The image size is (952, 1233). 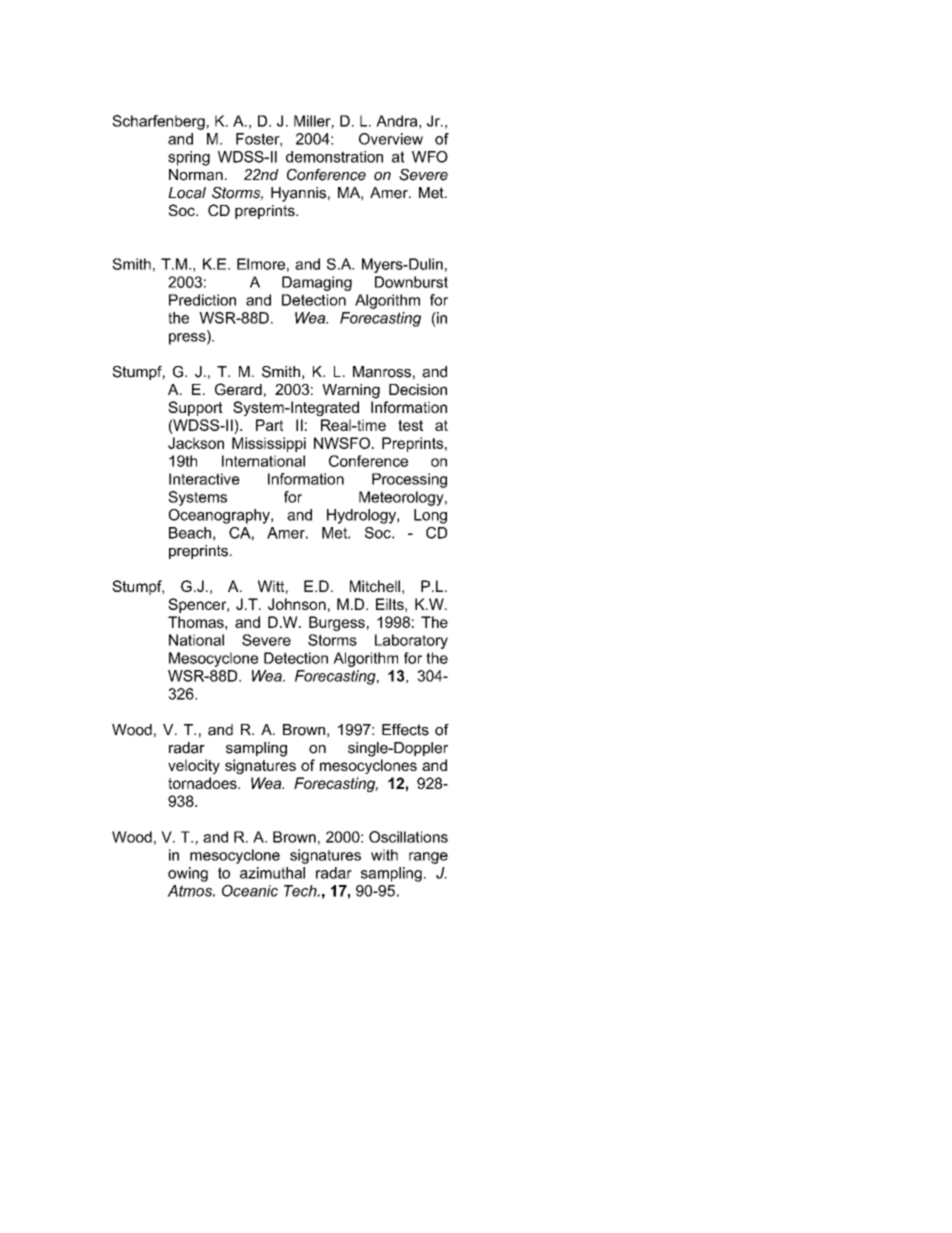 I want to click on Overview, so click(x=391, y=139).
